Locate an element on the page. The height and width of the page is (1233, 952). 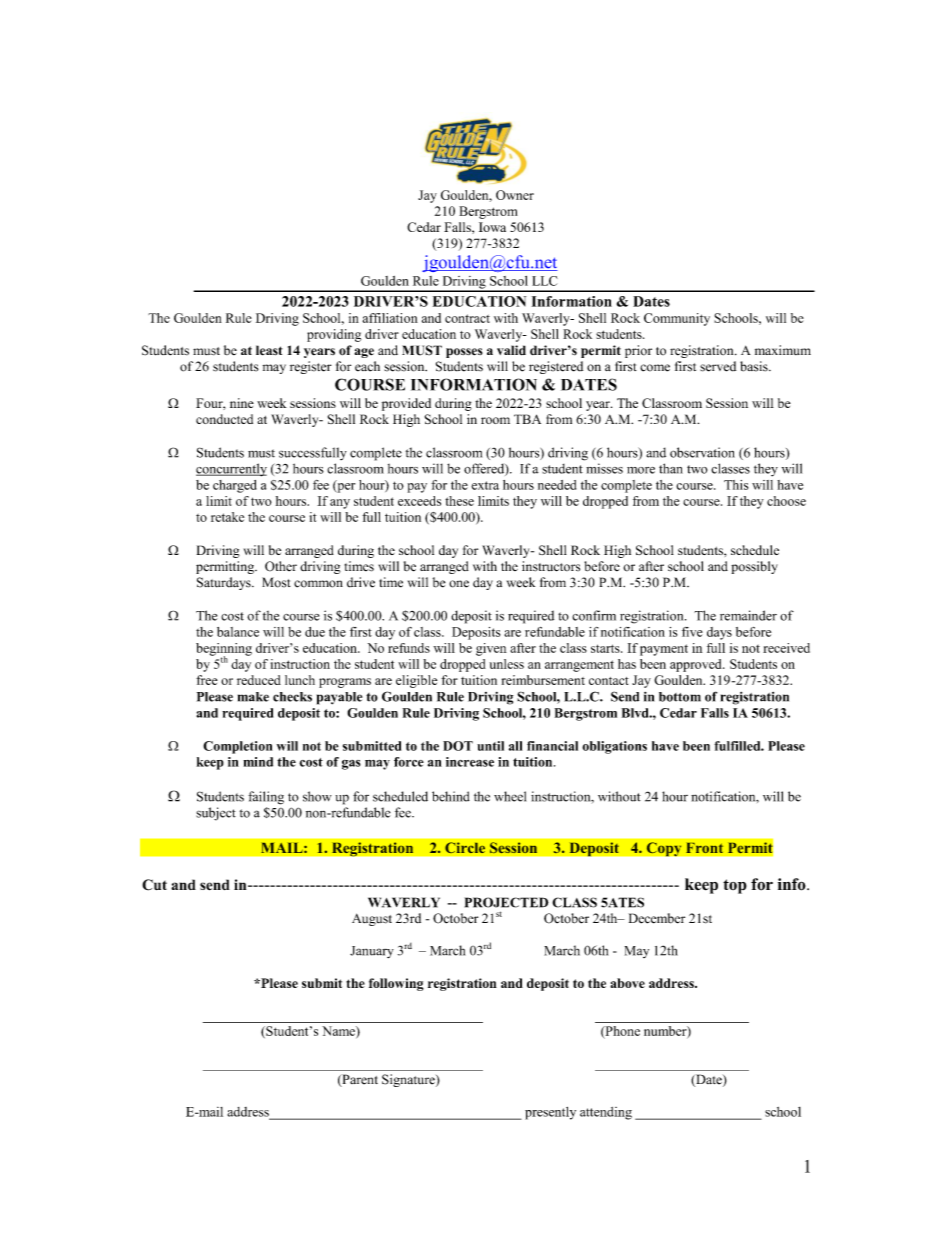
TBA is located at coordinates (527, 419).
